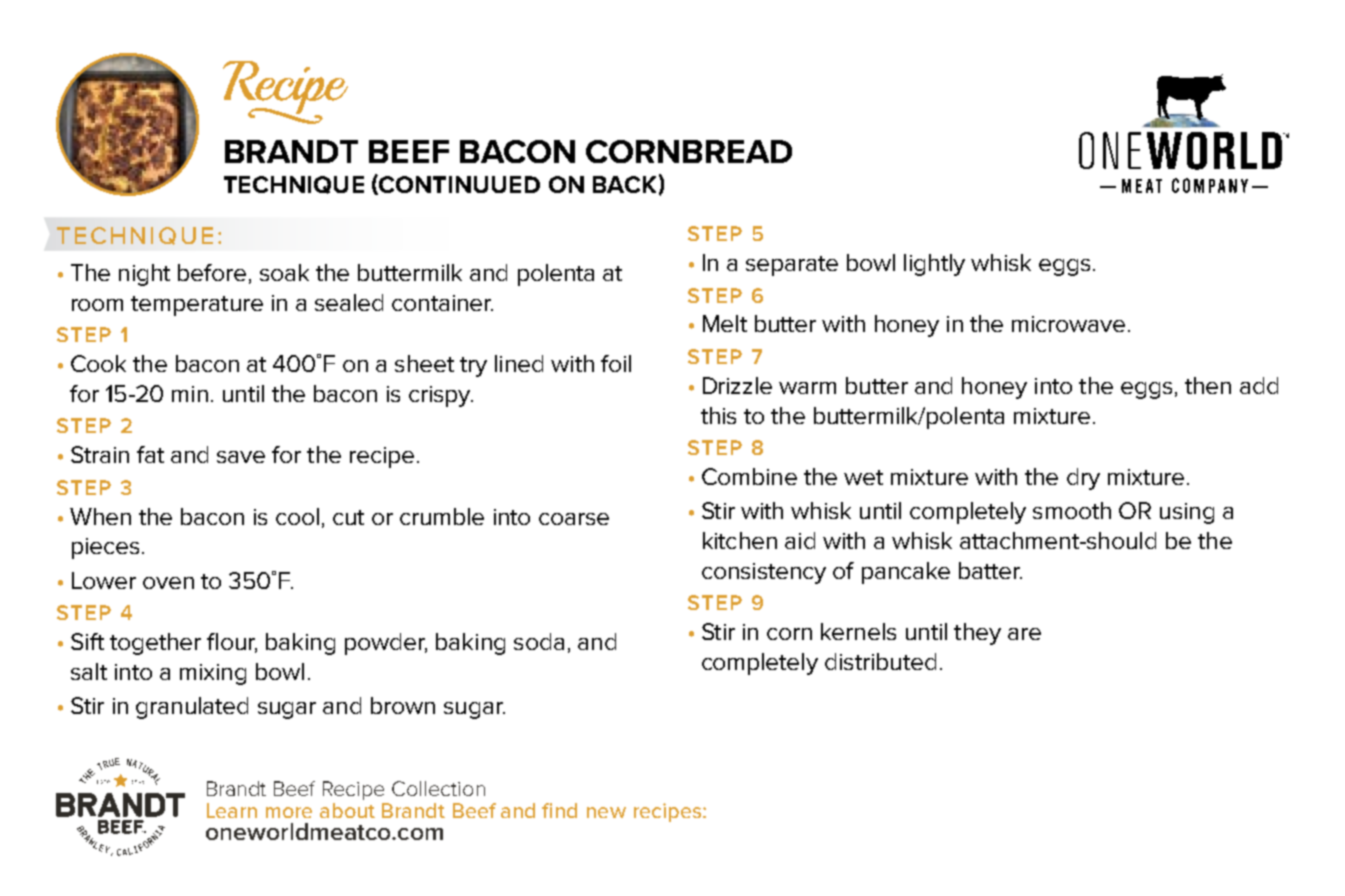  What do you see at coordinates (232, 810) in the screenshot?
I see `Learn` at bounding box center [232, 810].
